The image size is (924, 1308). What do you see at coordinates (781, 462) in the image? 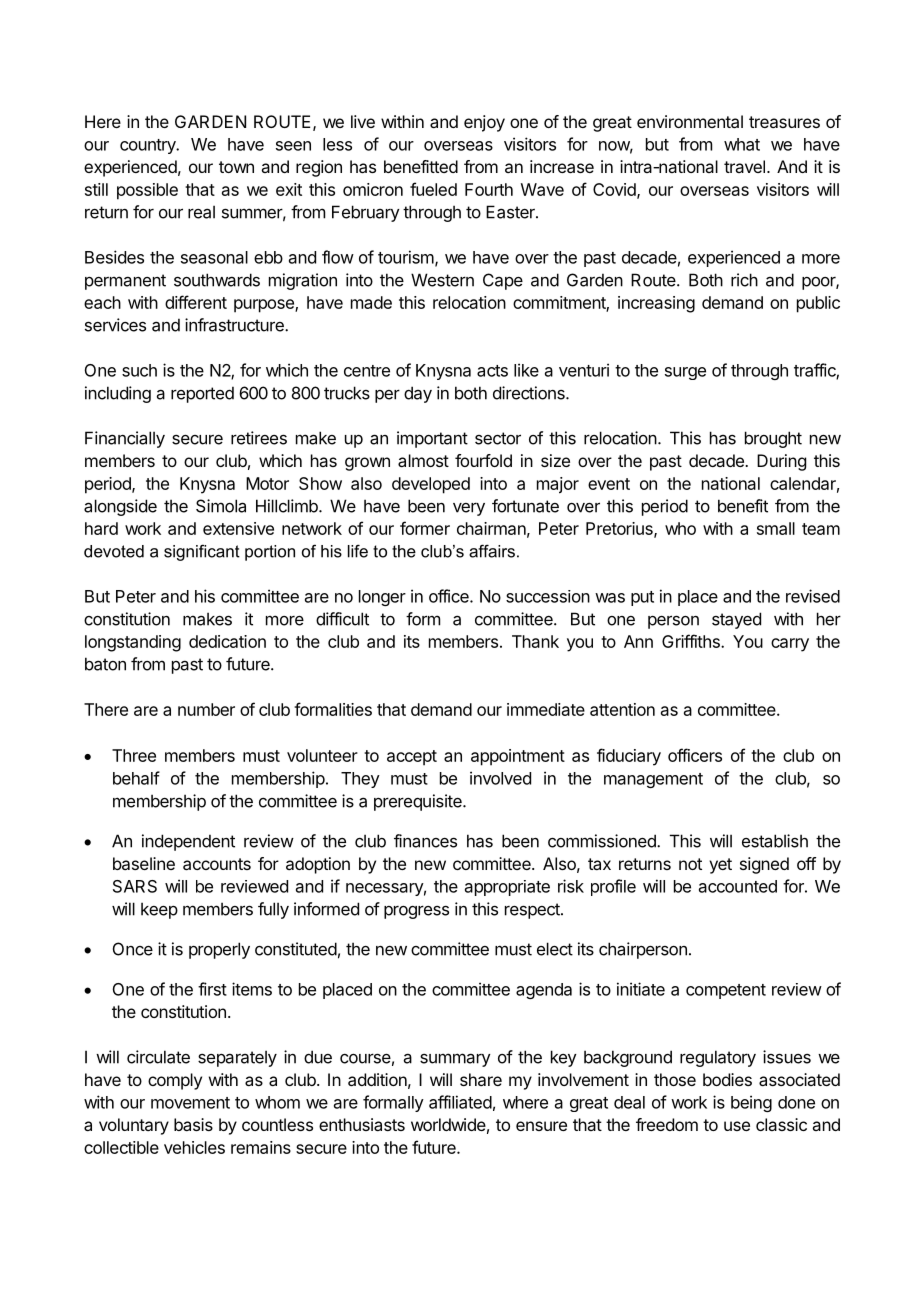
I see `During` at bounding box center [781, 462].
